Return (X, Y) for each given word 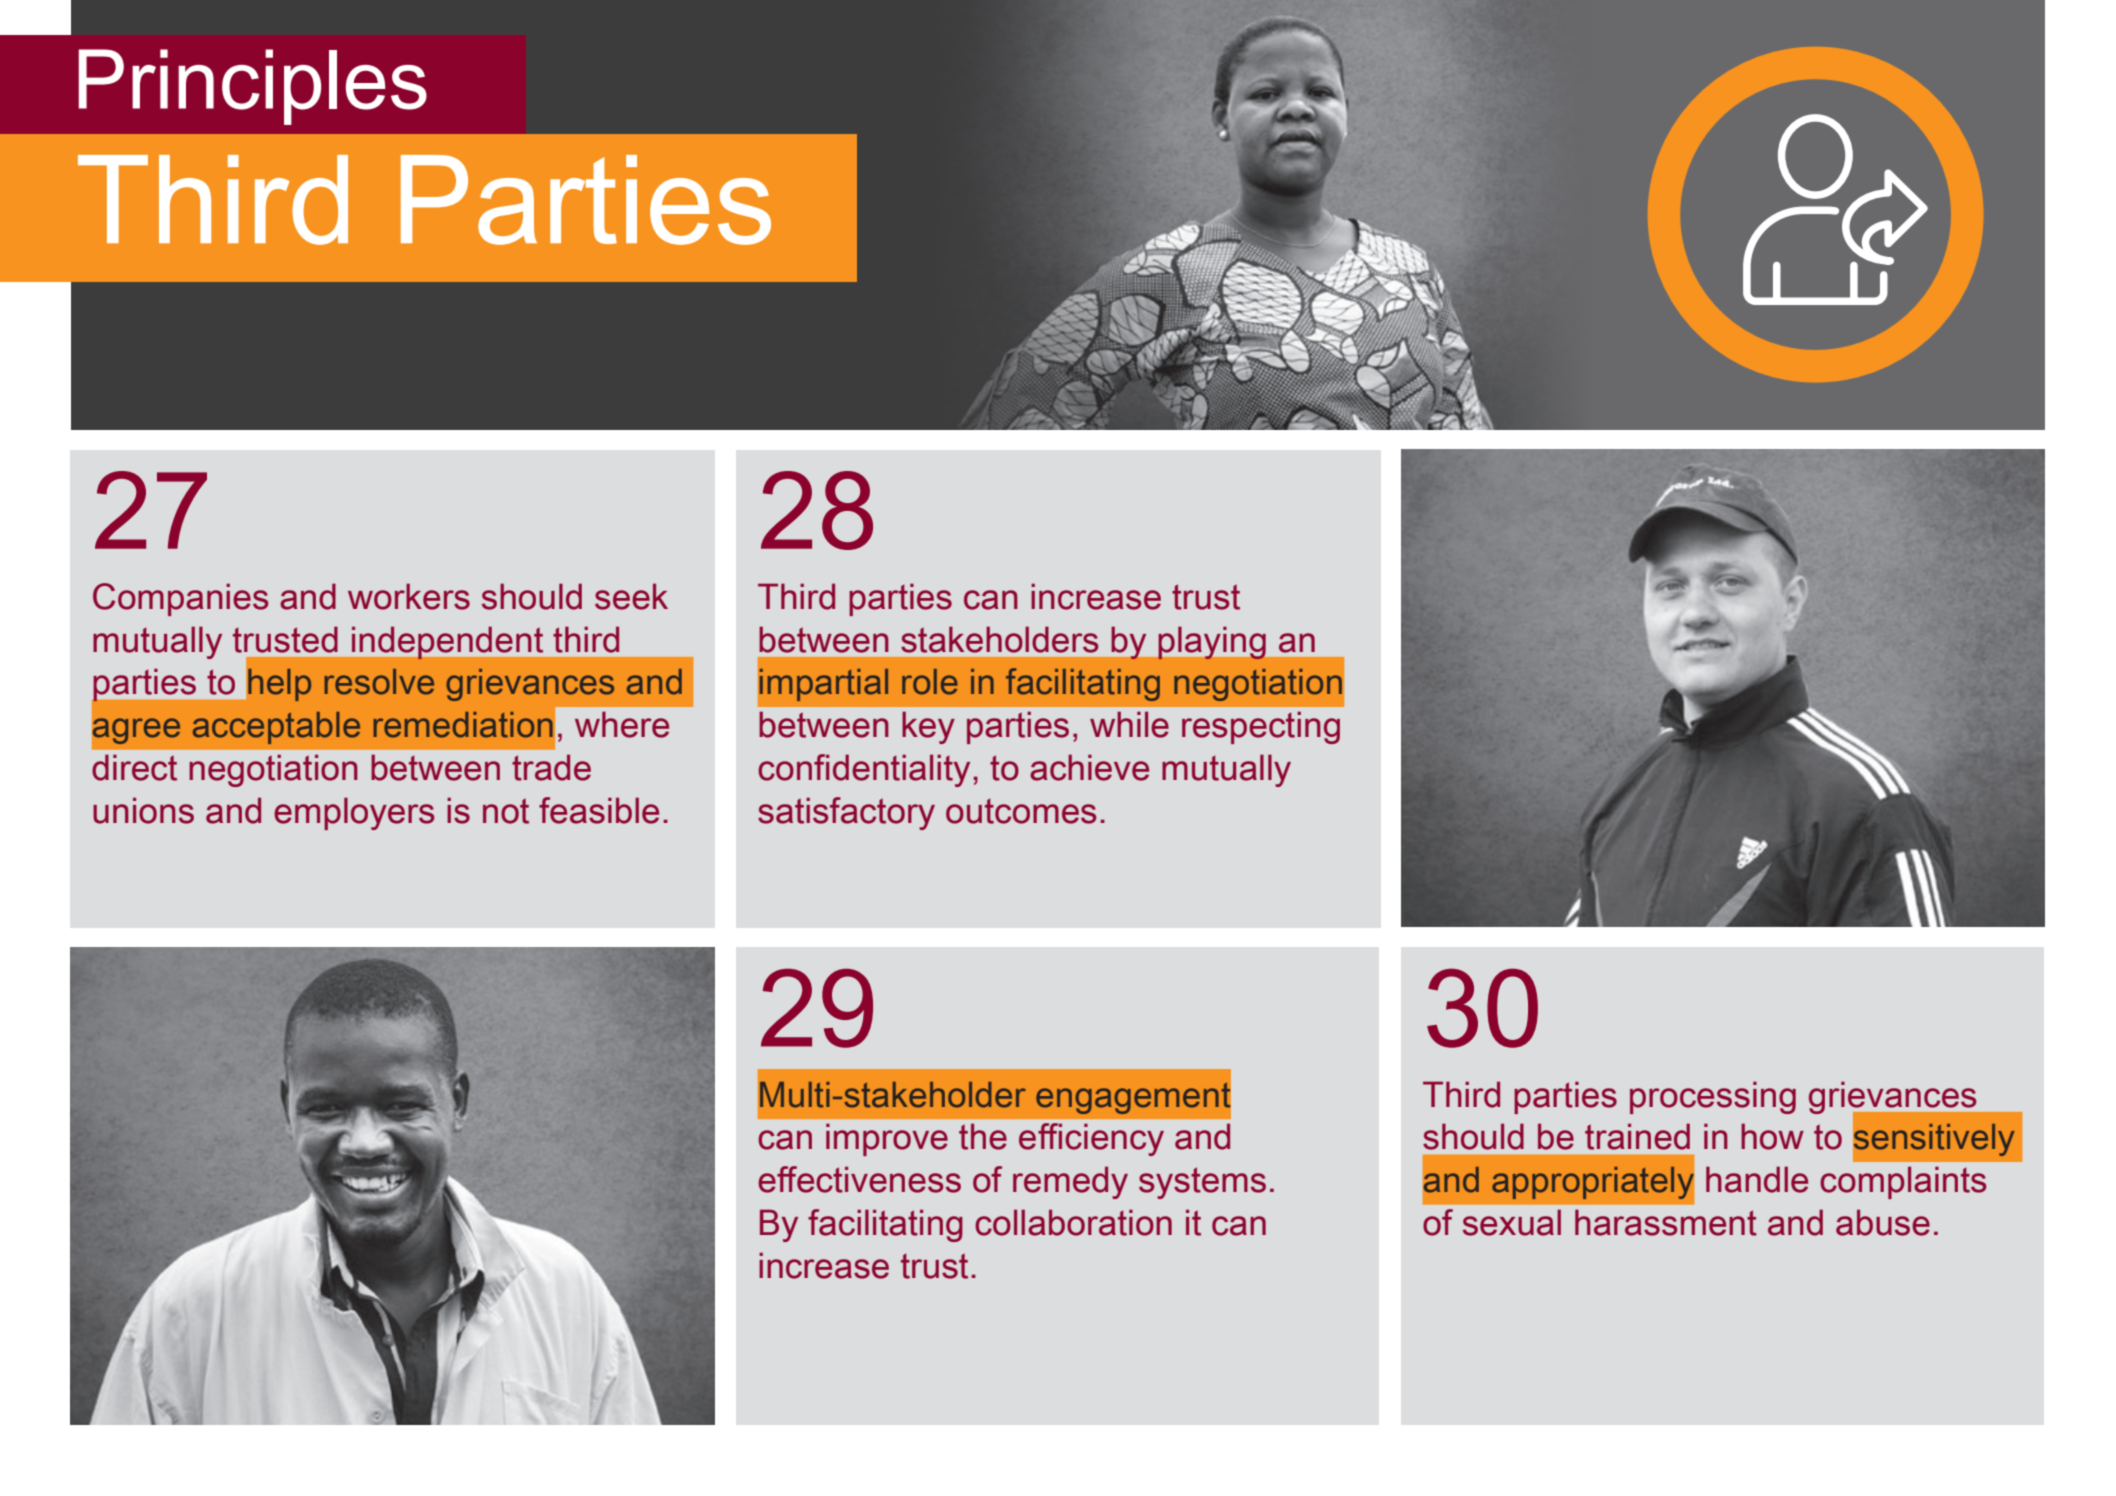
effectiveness (859, 1179)
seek (631, 596)
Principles (253, 87)
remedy (1070, 1182)
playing (1212, 643)
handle (1757, 1179)
